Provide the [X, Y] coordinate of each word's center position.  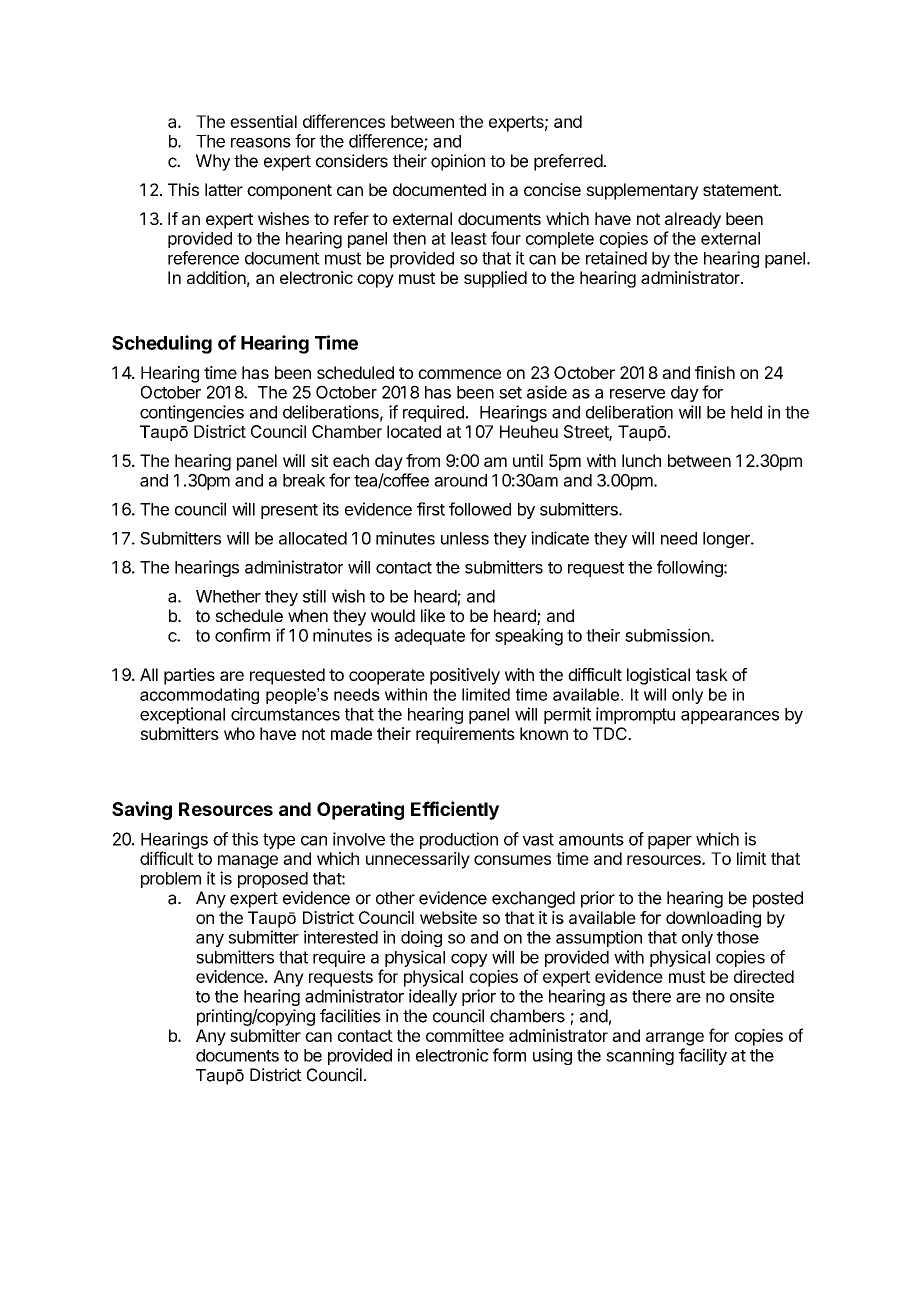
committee [465, 1035]
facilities [350, 1016]
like [433, 615]
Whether [228, 596]
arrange [675, 1039]
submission [667, 635]
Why [213, 162]
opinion [458, 162]
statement [741, 190]
